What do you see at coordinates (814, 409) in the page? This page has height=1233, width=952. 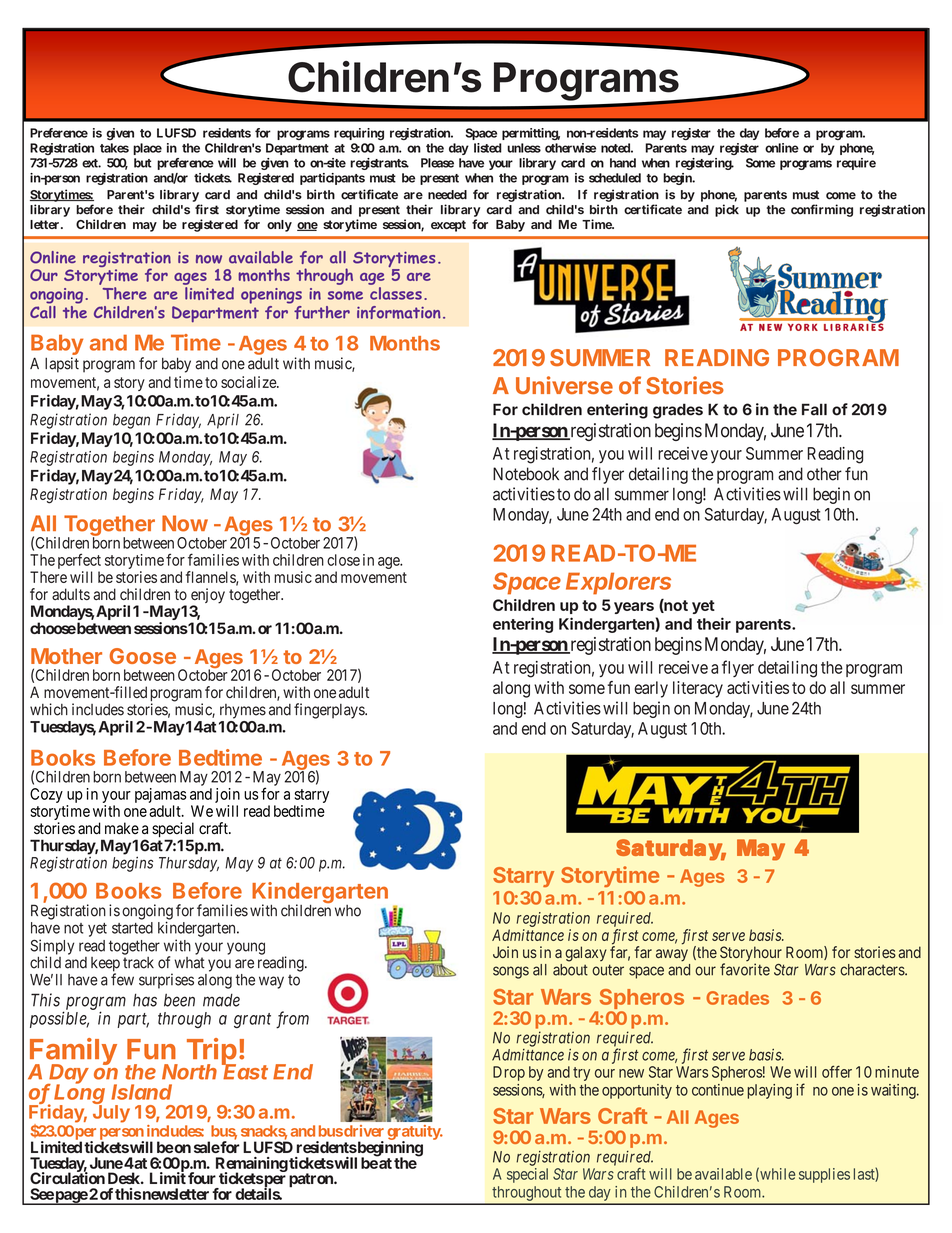 I see `Fall` at bounding box center [814, 409].
